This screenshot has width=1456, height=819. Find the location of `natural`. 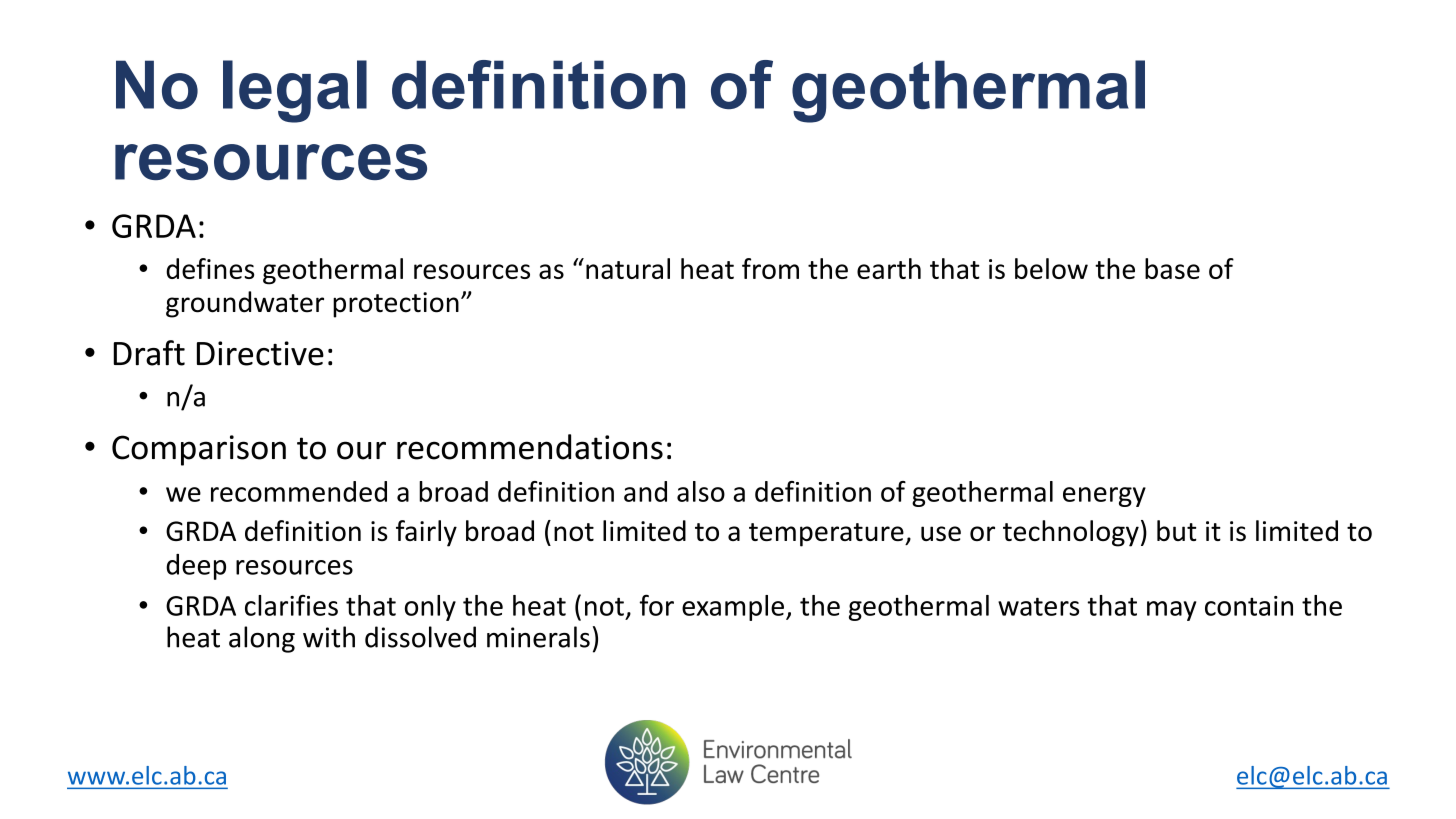

natural is located at coordinates (628, 268).
